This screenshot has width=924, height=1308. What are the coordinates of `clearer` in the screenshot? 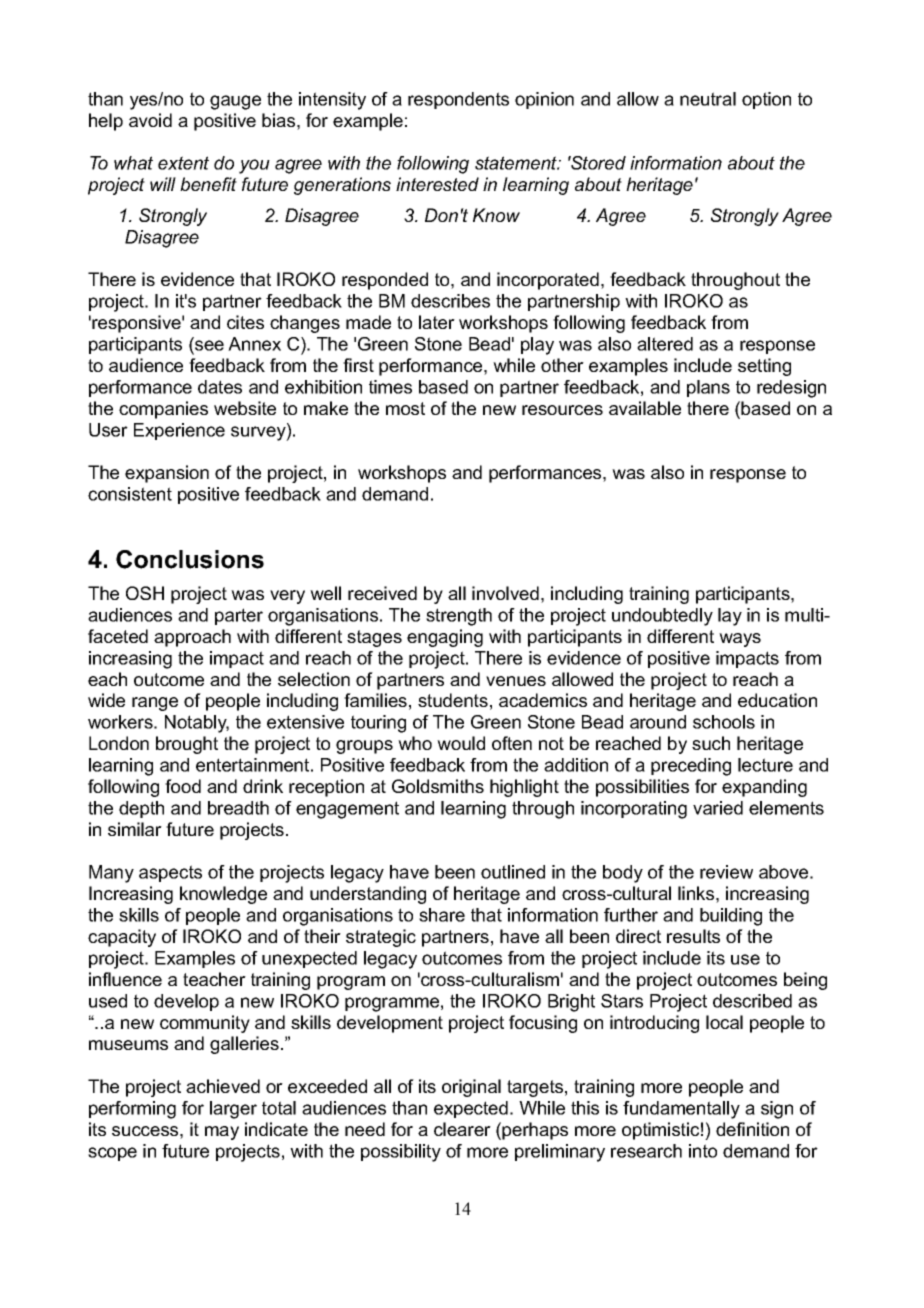 It's located at (462, 1129).
